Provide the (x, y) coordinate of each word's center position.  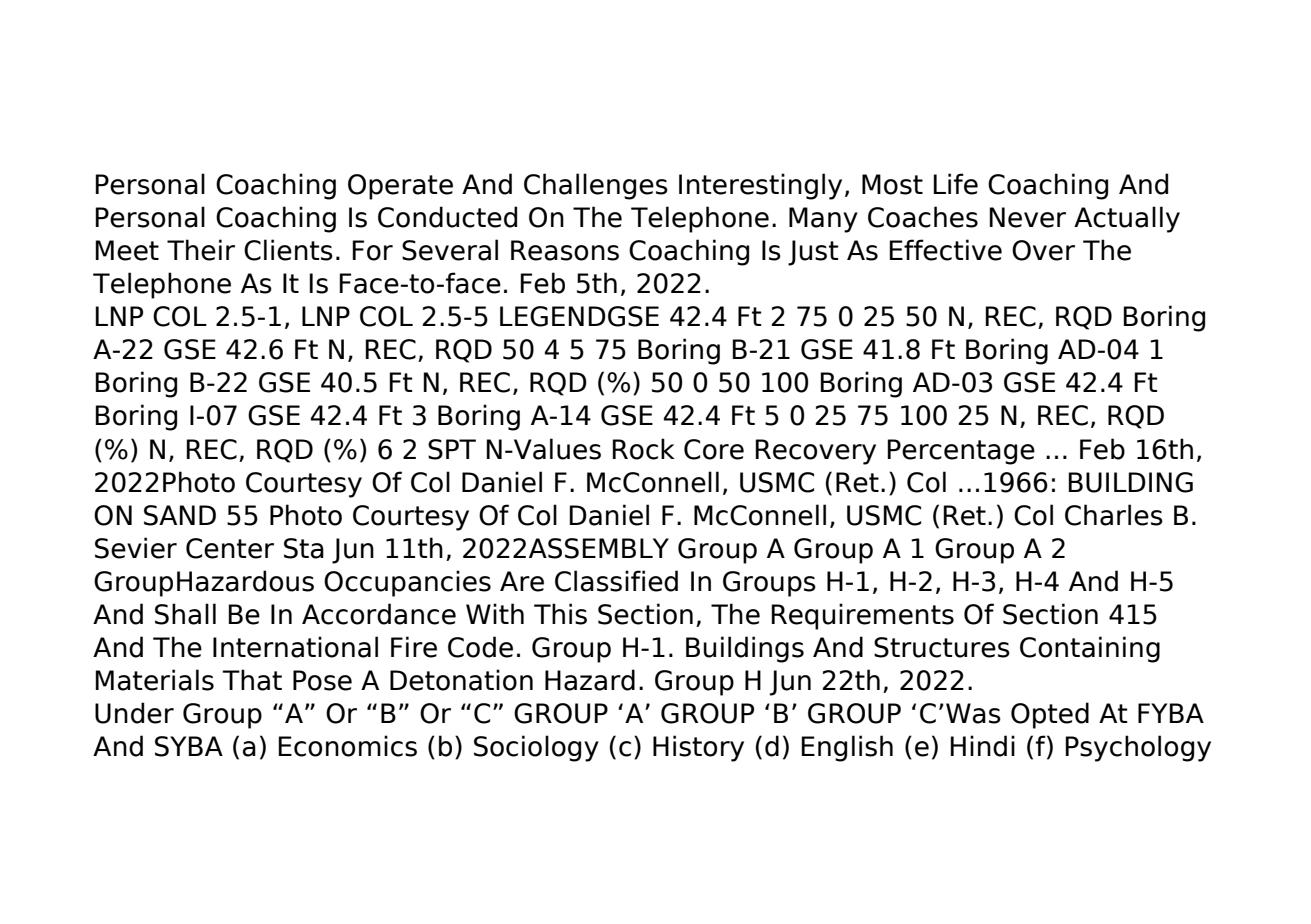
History (698, 748)
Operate (400, 187)
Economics (347, 746)
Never (1027, 217)
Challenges (596, 186)
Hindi (982, 746)
